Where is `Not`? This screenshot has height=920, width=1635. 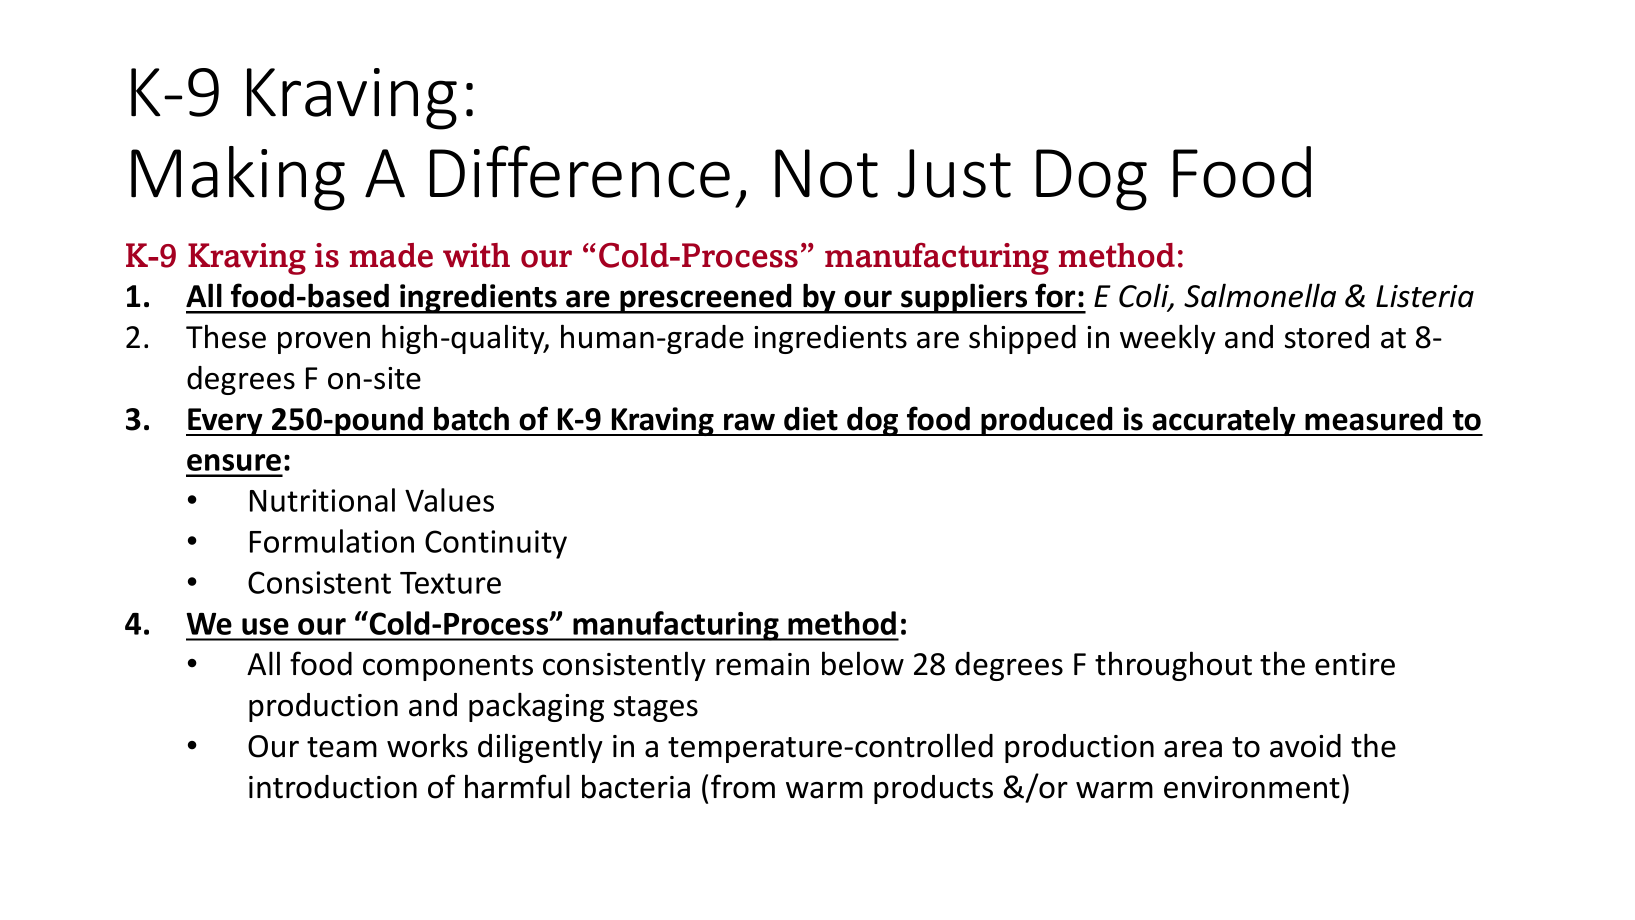
Not is located at coordinates (826, 173).
